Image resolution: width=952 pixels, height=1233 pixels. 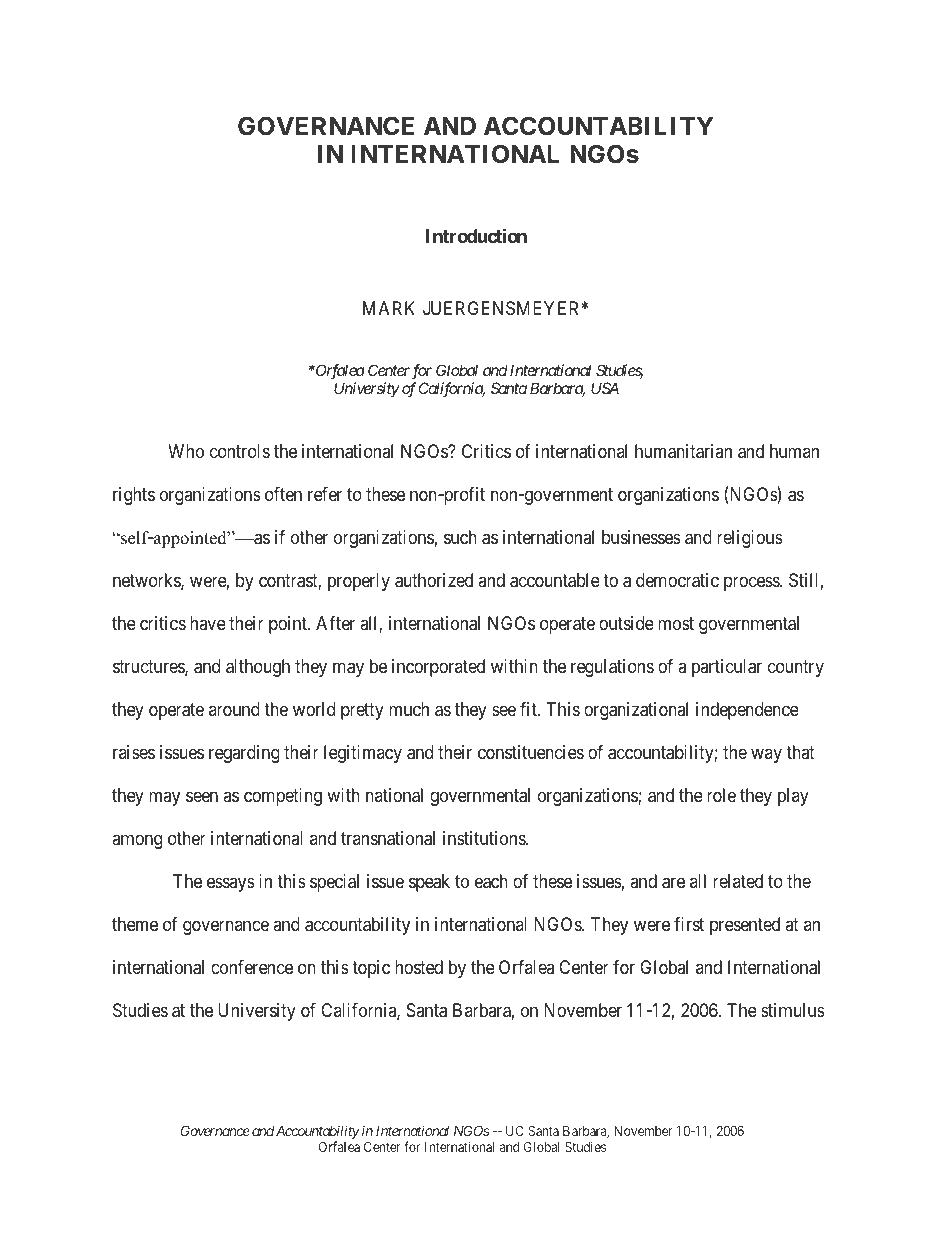 I want to click on conference, so click(x=252, y=967).
